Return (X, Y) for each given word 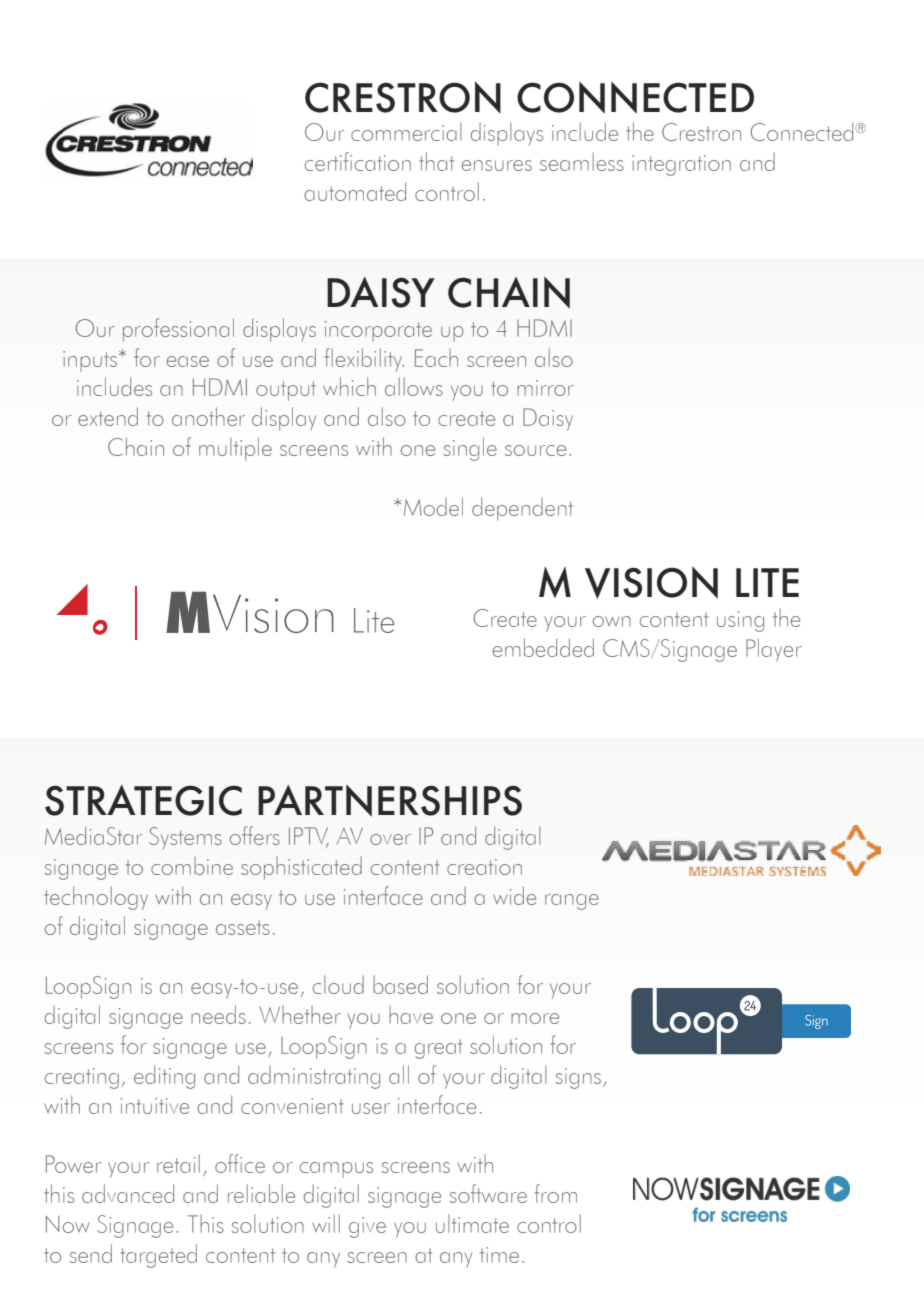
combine (192, 866)
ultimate (472, 1223)
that (436, 161)
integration (681, 165)
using (740, 621)
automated (355, 191)
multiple (235, 449)
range (572, 902)
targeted (158, 1256)
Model (433, 506)
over (390, 839)
